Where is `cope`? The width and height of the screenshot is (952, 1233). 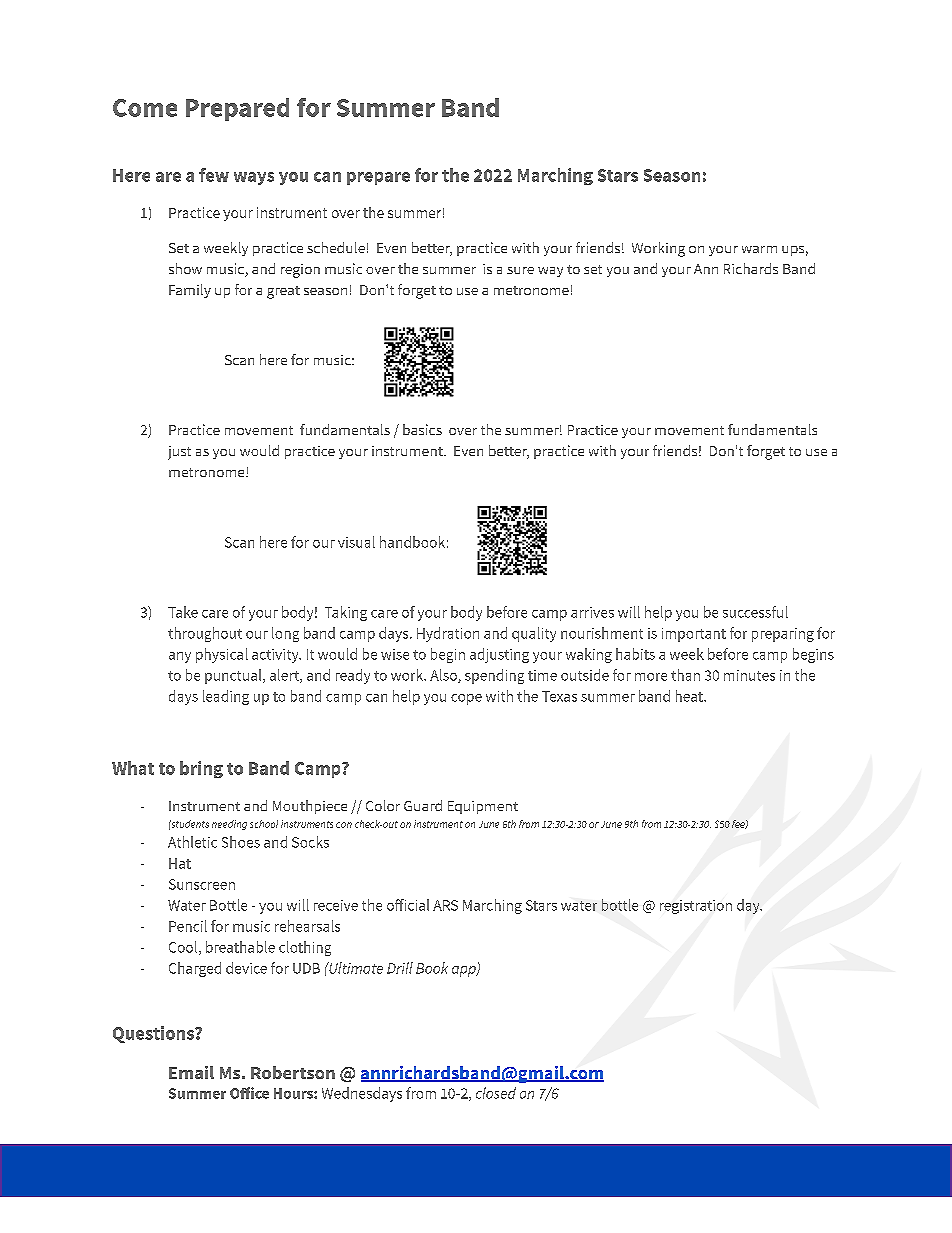
cope is located at coordinates (466, 699).
